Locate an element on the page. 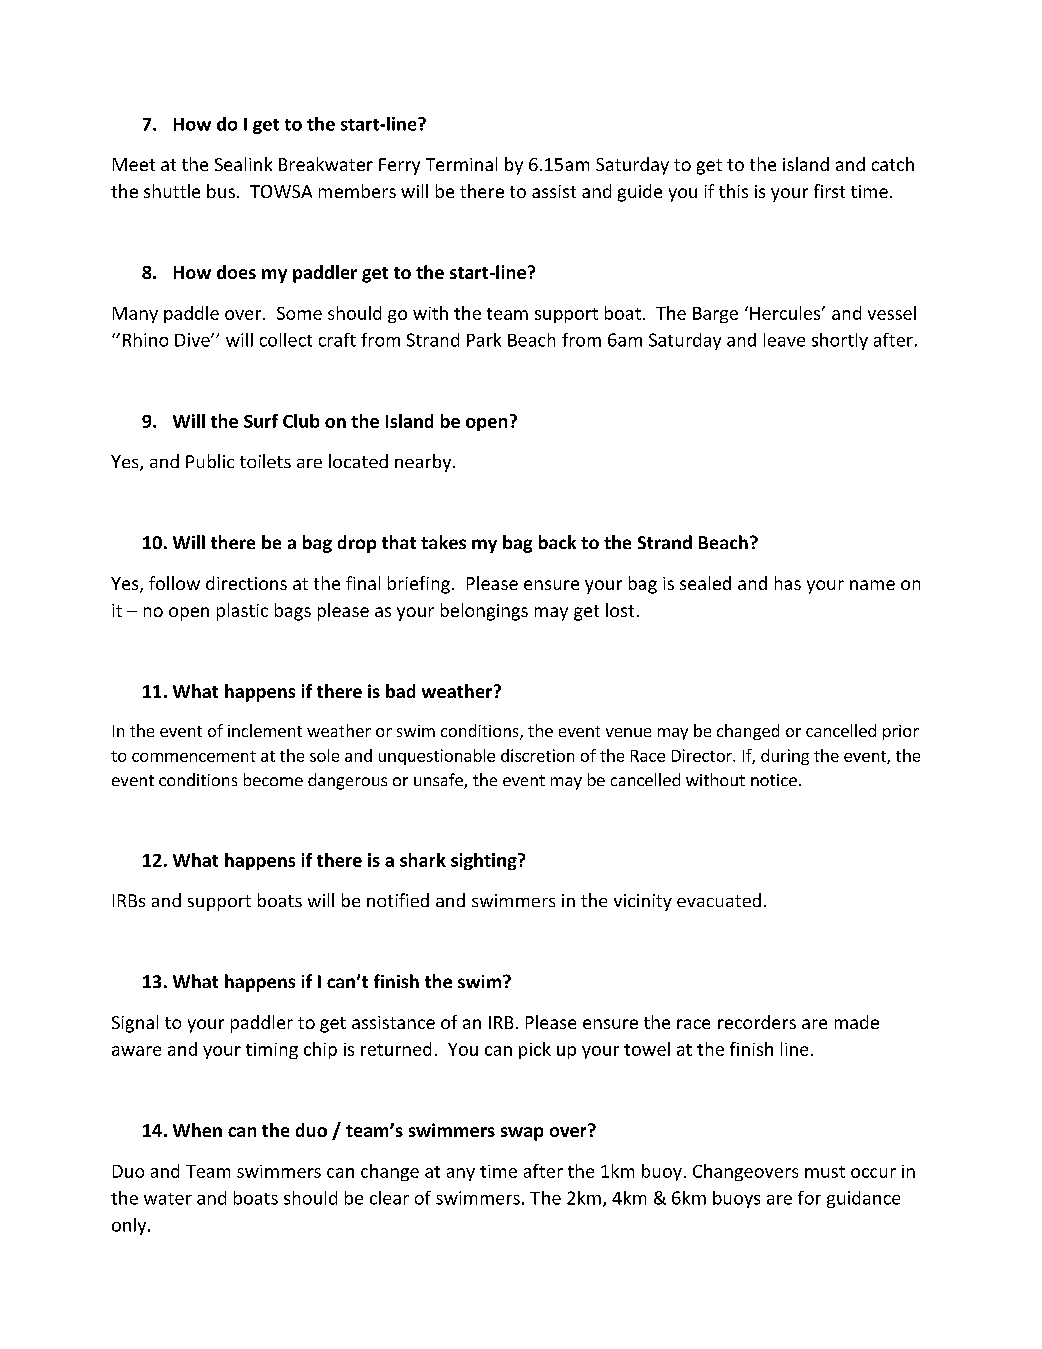 The image size is (1042, 1349). inclement is located at coordinates (265, 730).
